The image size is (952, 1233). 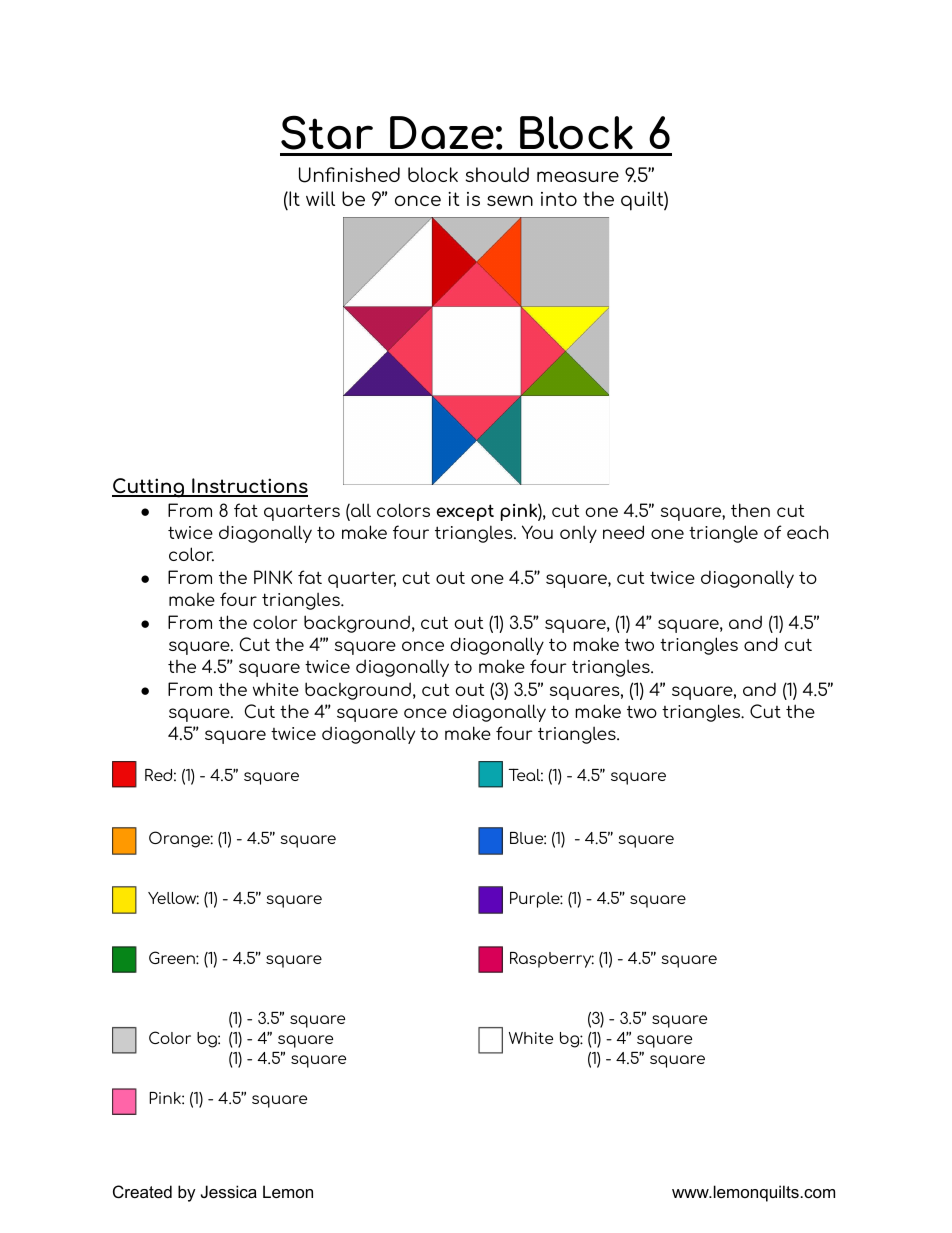 I want to click on measure, so click(x=578, y=176).
